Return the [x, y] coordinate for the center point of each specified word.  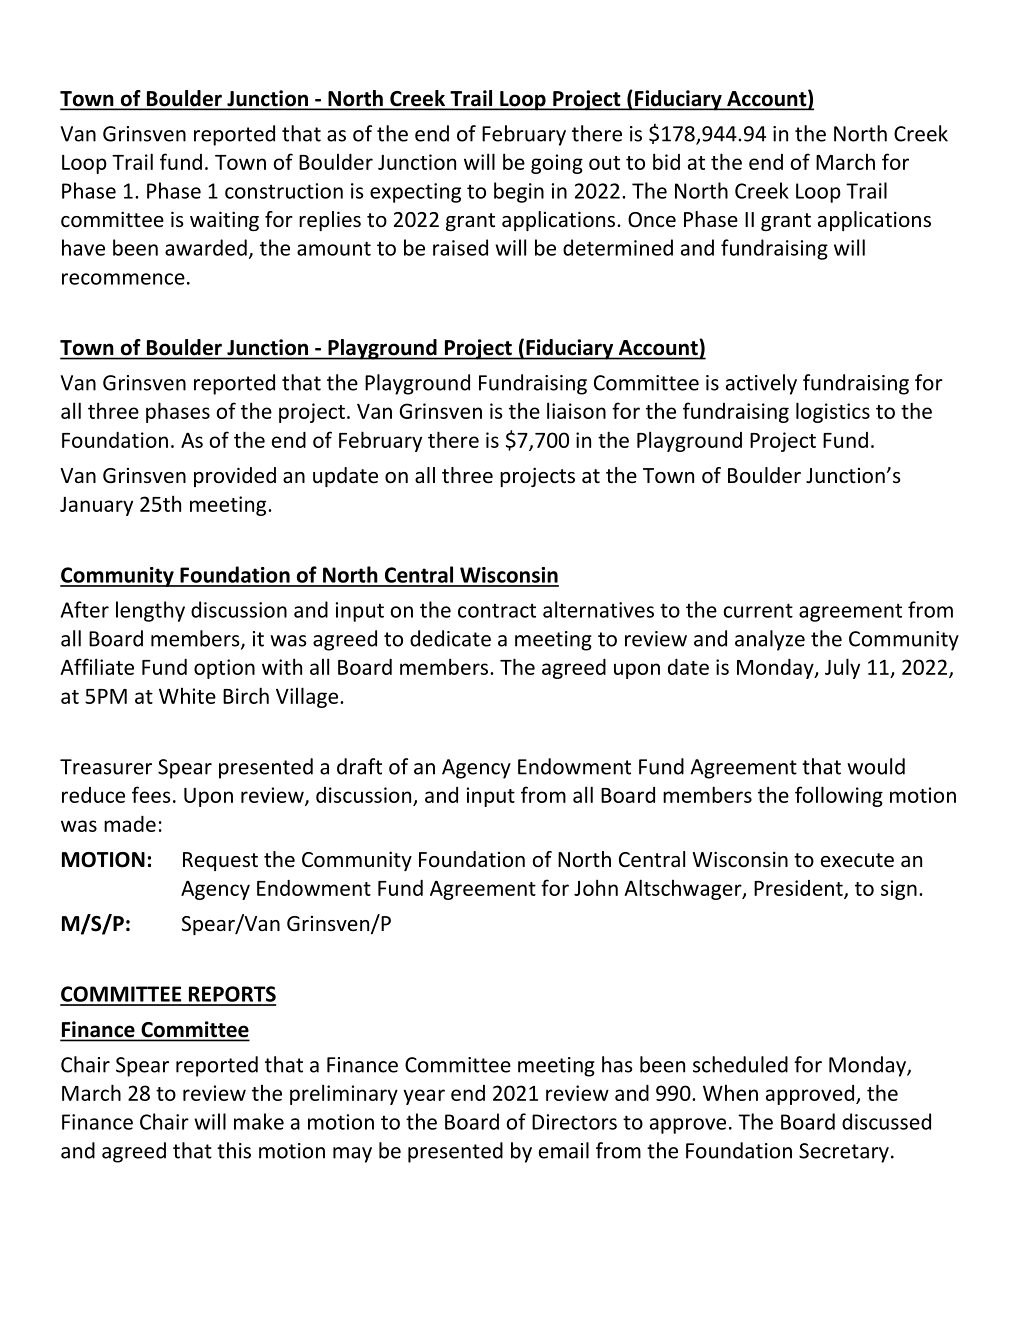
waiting [224, 221]
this [234, 1150]
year [424, 1097]
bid [666, 161]
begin [519, 192]
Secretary [844, 1153]
